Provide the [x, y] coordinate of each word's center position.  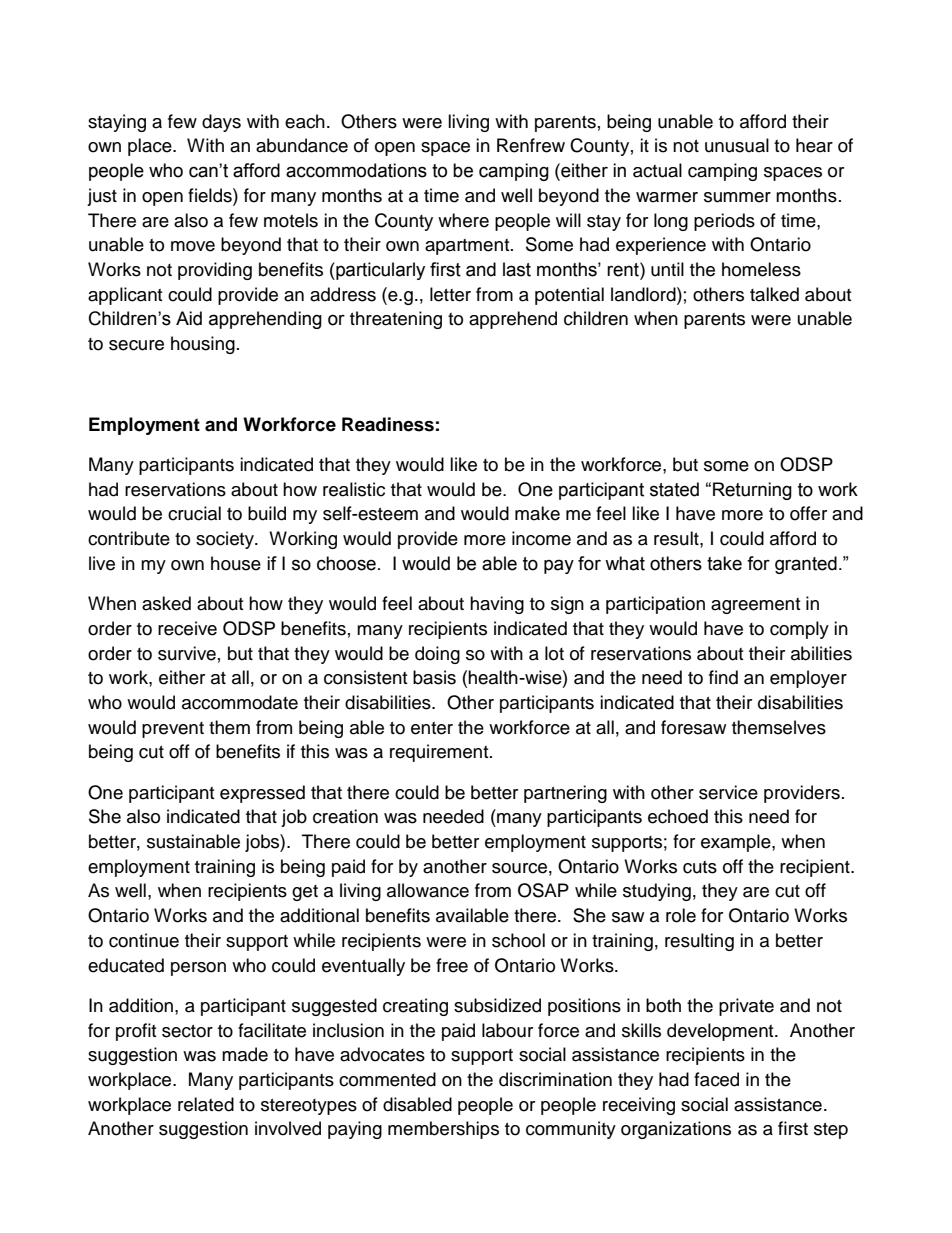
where [463, 220]
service [728, 792]
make [537, 513]
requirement [440, 753]
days [221, 123]
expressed [262, 794]
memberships [443, 1130]
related [206, 1104]
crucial [194, 513]
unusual [737, 145]
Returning [752, 491]
